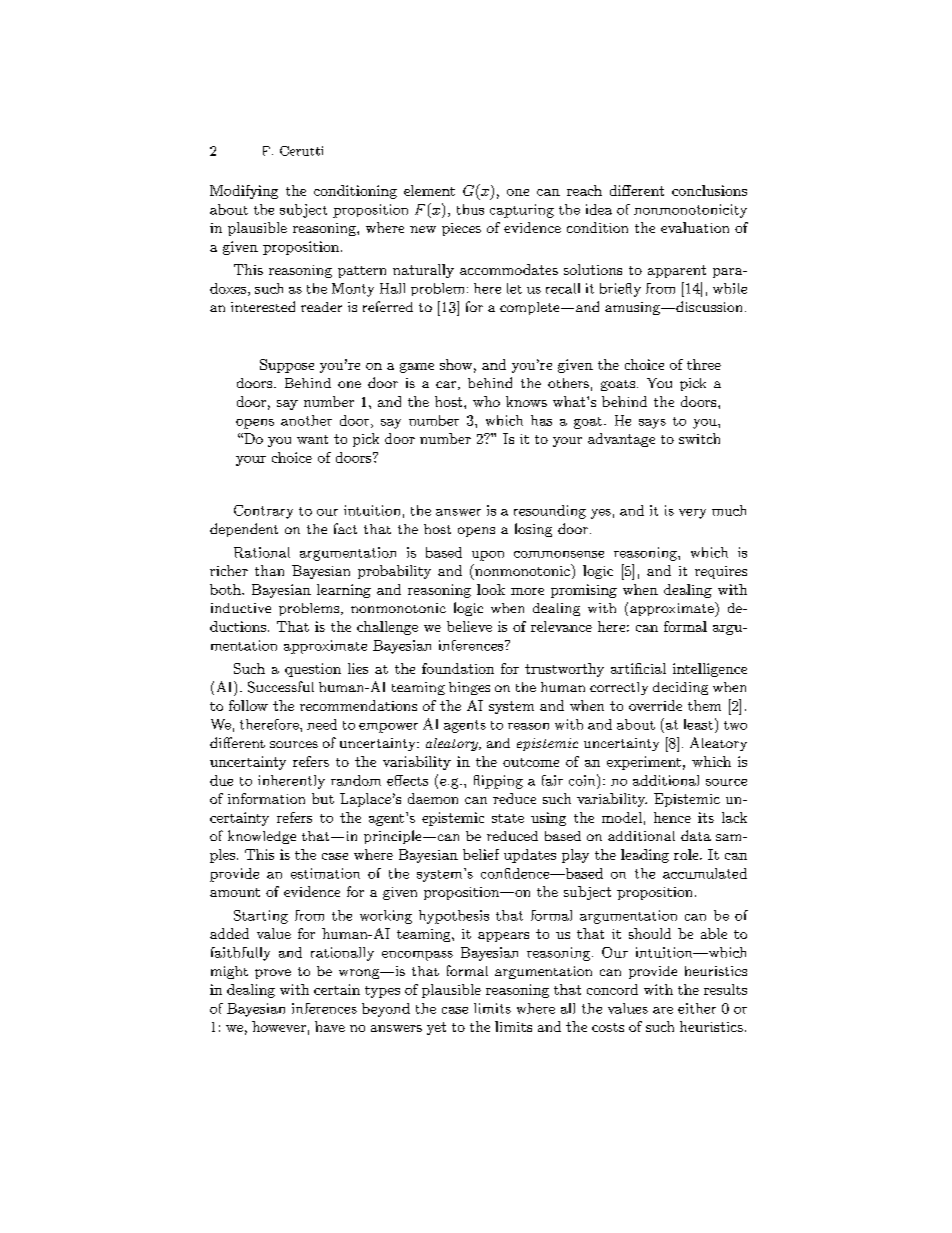 This screenshot has height=1233, width=952. I want to click on car, so click(446, 384).
